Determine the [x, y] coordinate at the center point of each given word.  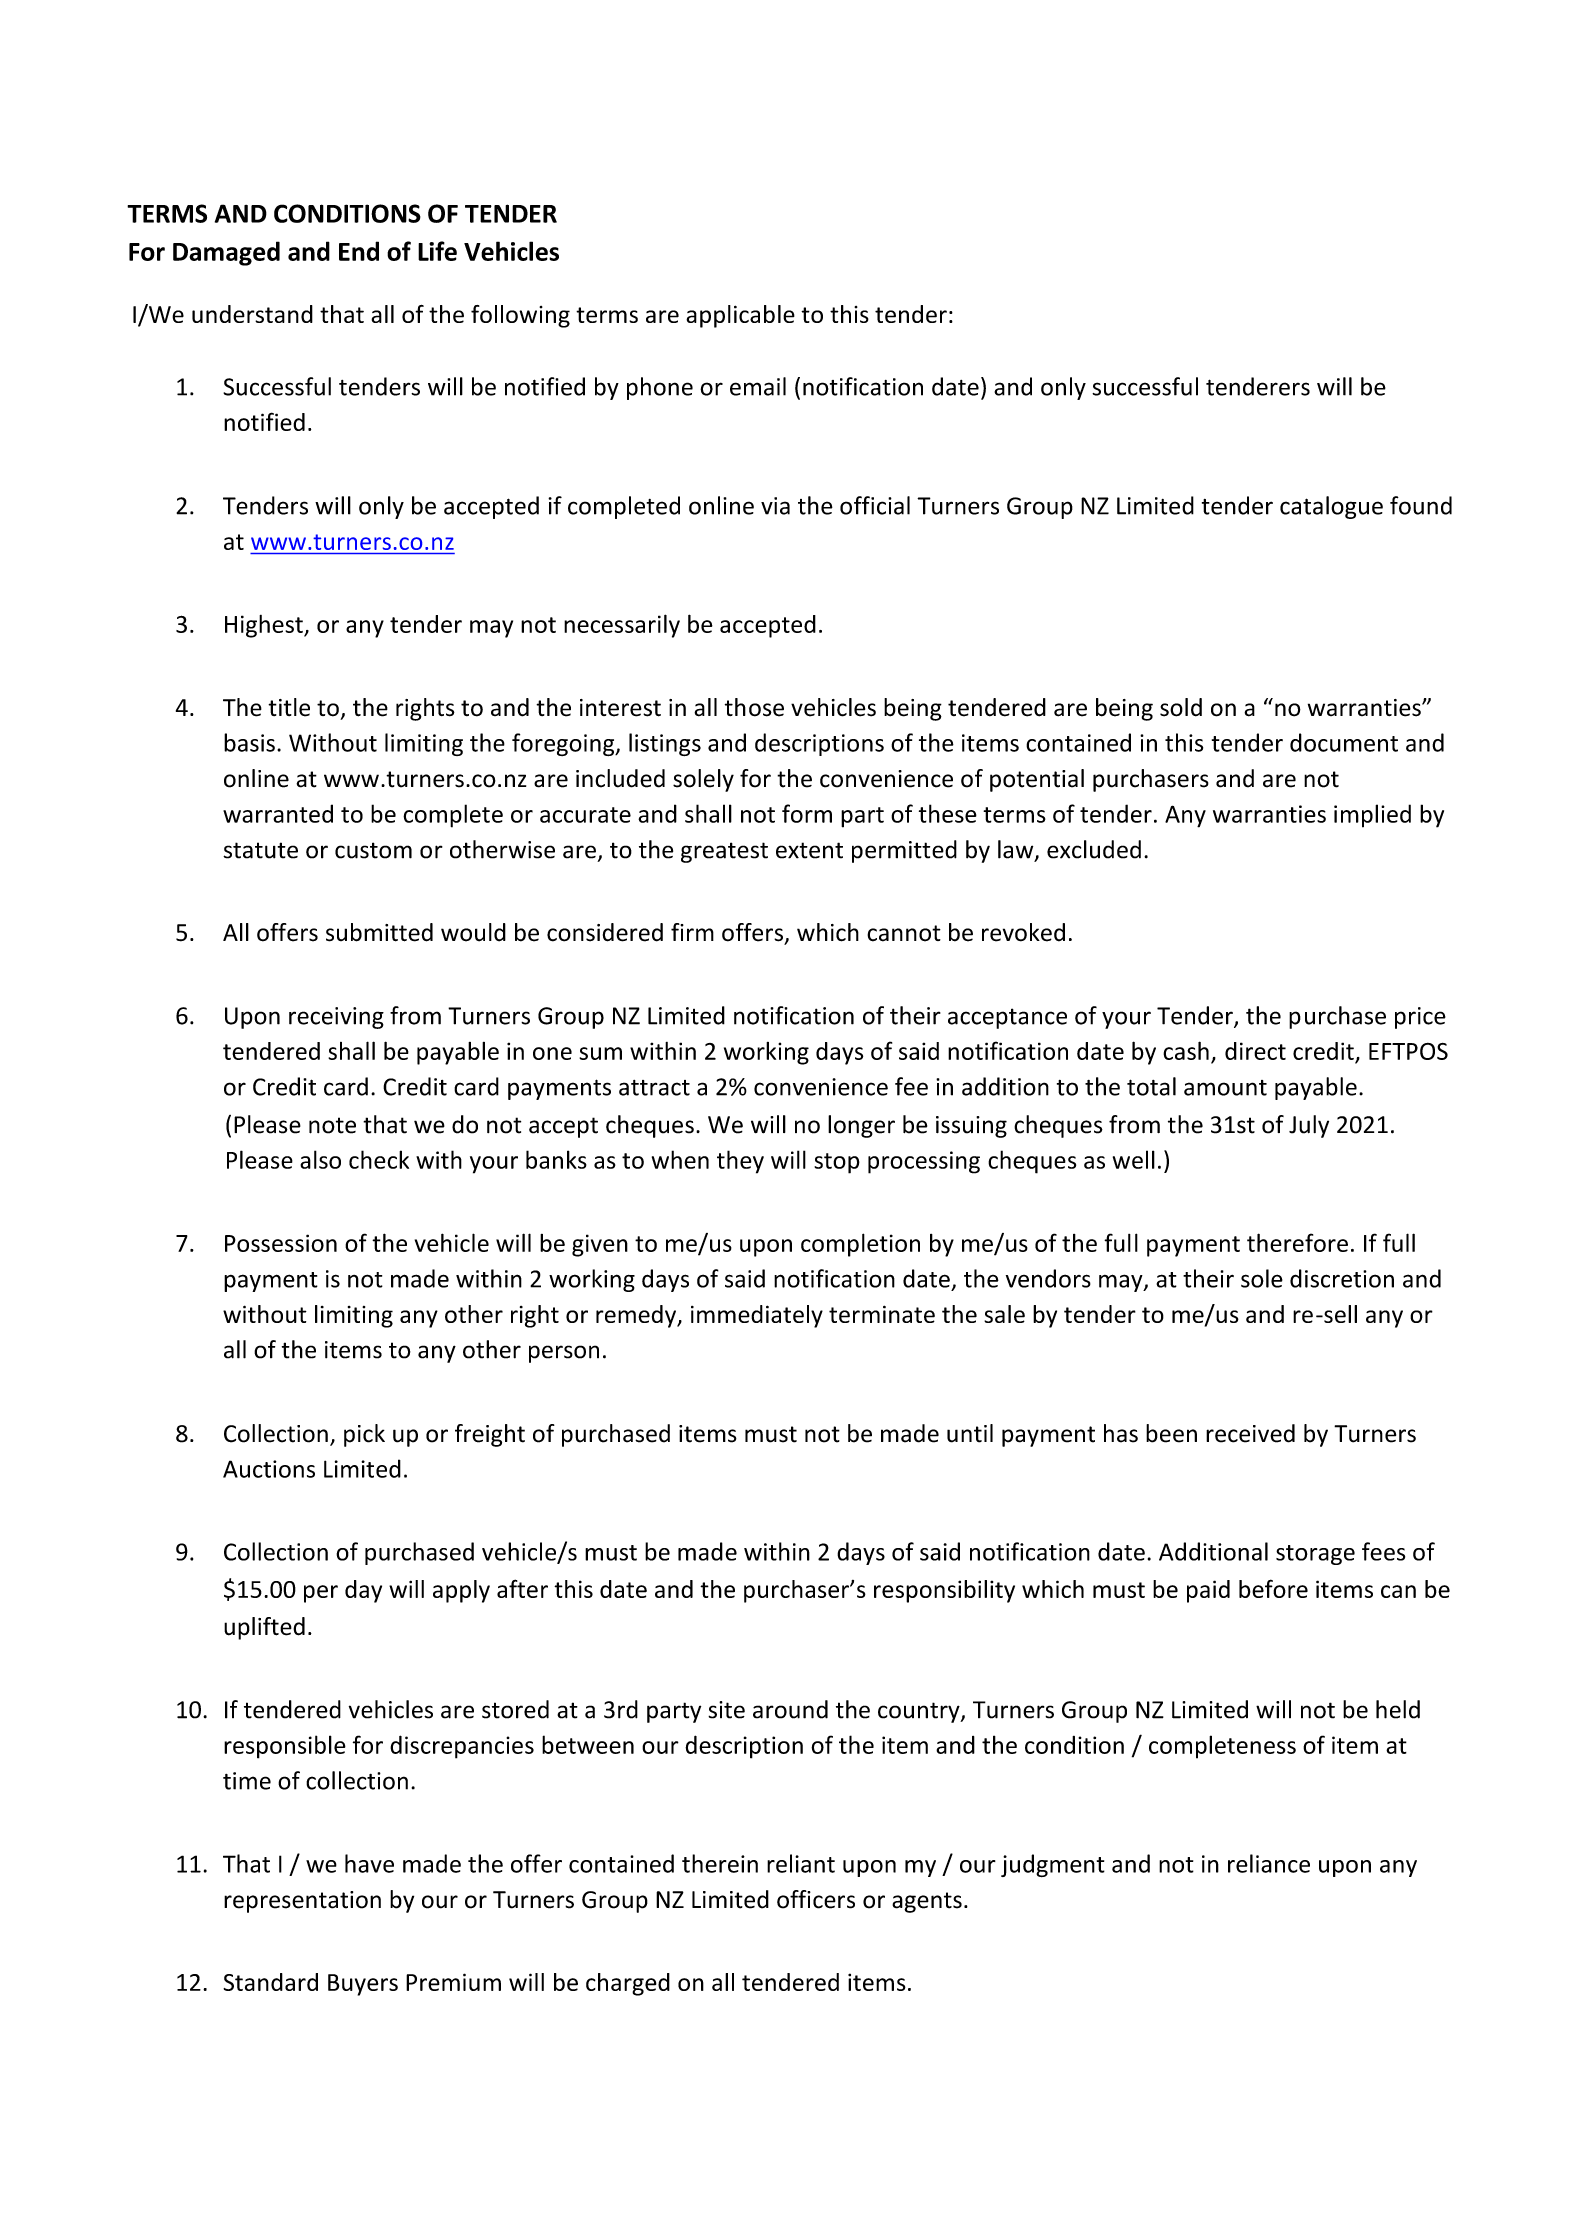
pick [364, 1435]
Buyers [363, 1985]
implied [1372, 816]
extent [809, 850]
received [1250, 1433]
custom [373, 850]
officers [816, 1899]
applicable [740, 316]
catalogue [1331, 507]
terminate [882, 1314]
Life [437, 251]
